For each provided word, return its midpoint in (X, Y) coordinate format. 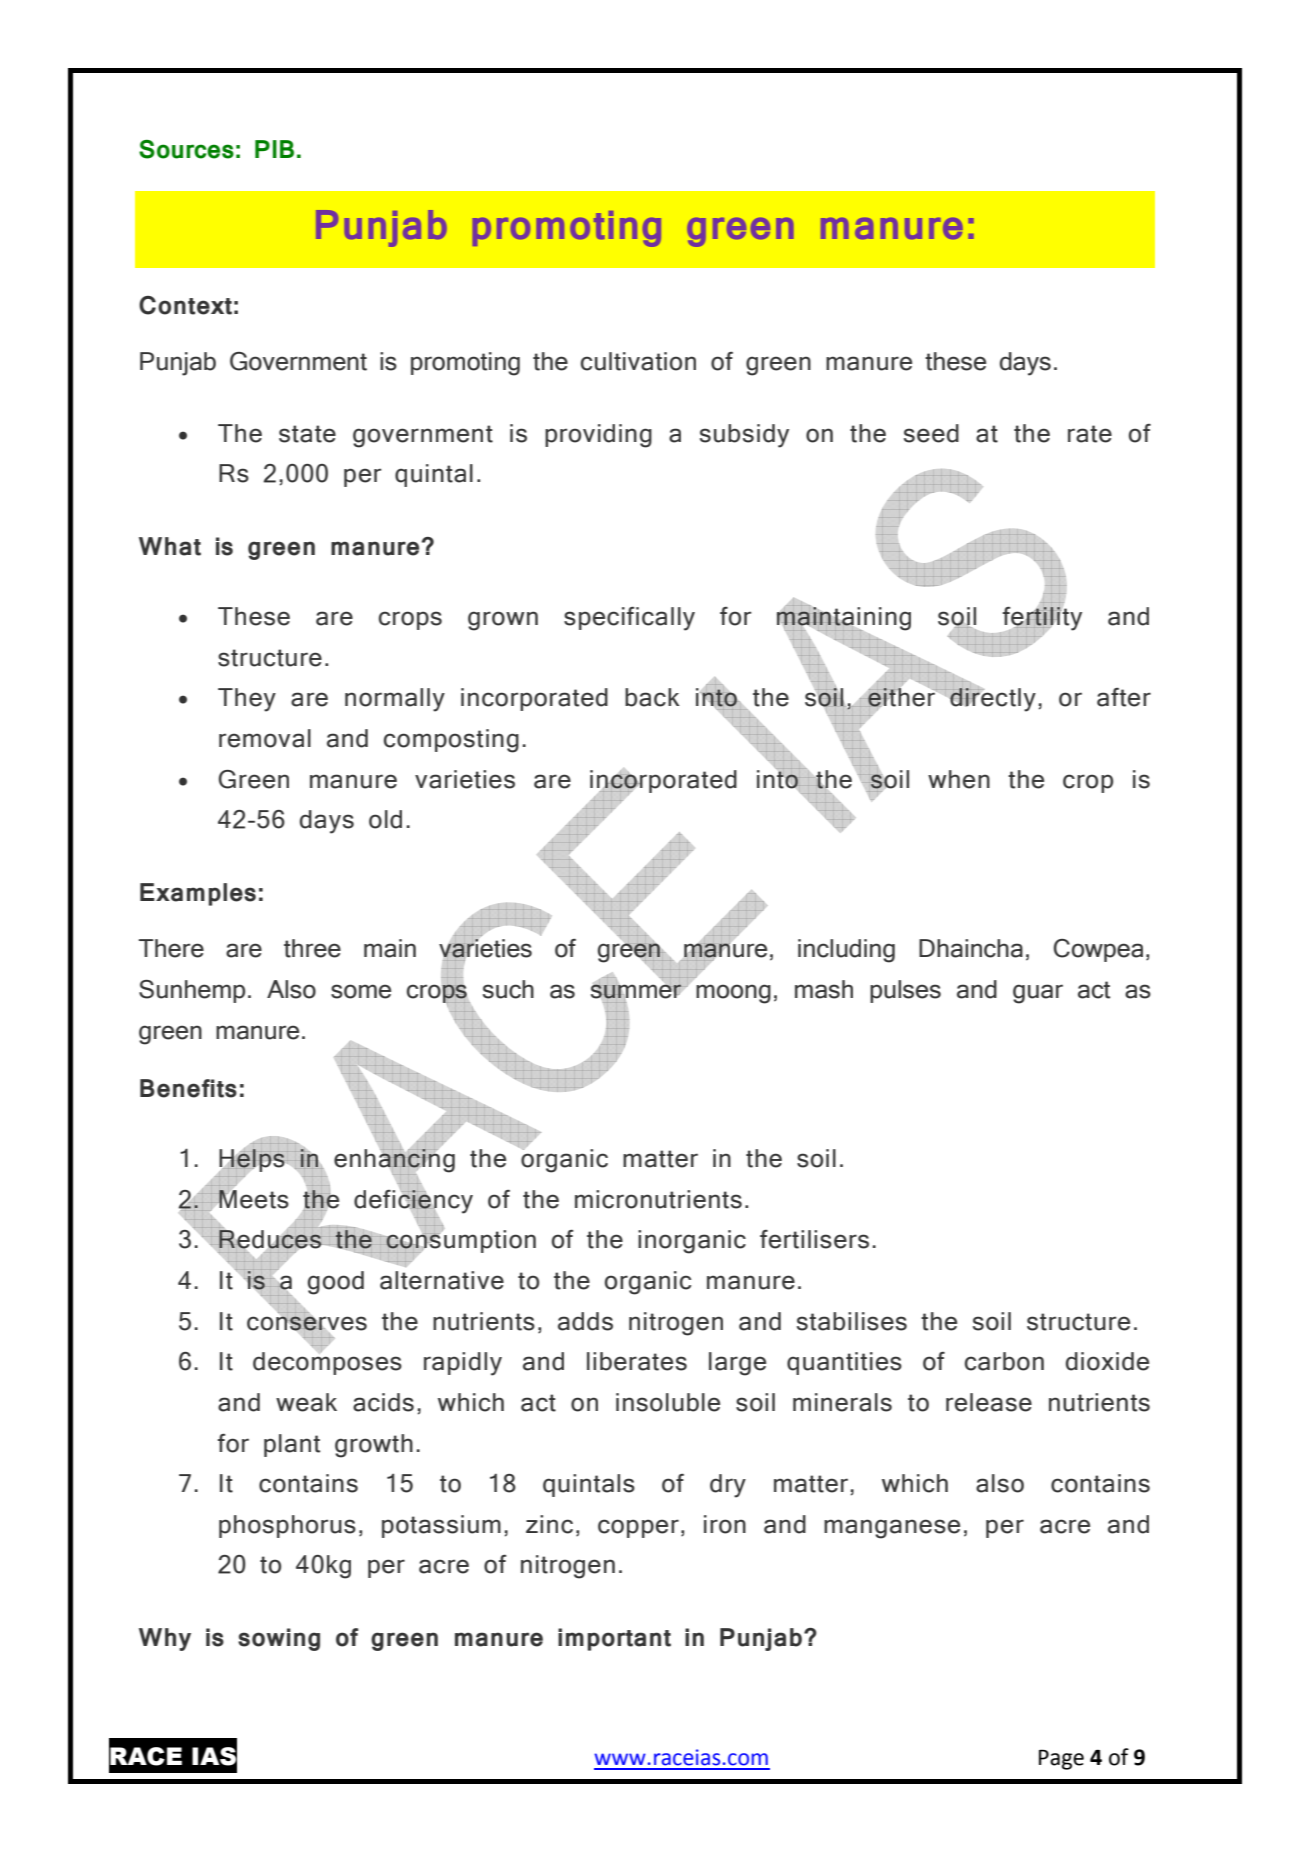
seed (931, 433)
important (614, 1639)
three (312, 948)
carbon (1004, 1361)
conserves (307, 1323)
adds (585, 1321)
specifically (629, 619)
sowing (279, 1639)
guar (1038, 994)
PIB (274, 149)
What (170, 546)
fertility (1041, 618)
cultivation (638, 361)
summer (637, 991)
